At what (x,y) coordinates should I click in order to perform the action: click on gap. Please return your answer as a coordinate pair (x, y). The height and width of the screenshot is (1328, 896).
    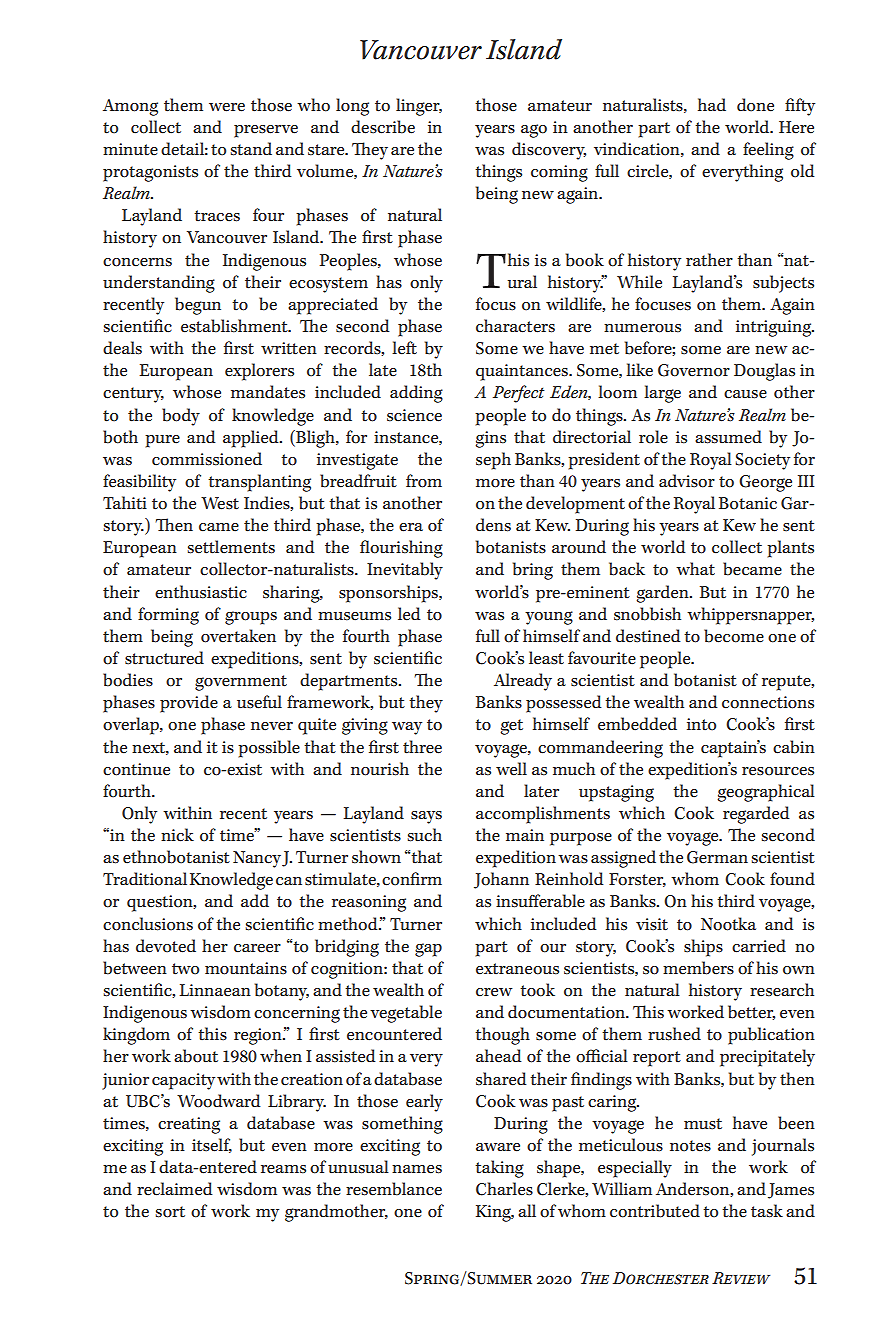
    Looking at the image, I should click on (428, 950).
